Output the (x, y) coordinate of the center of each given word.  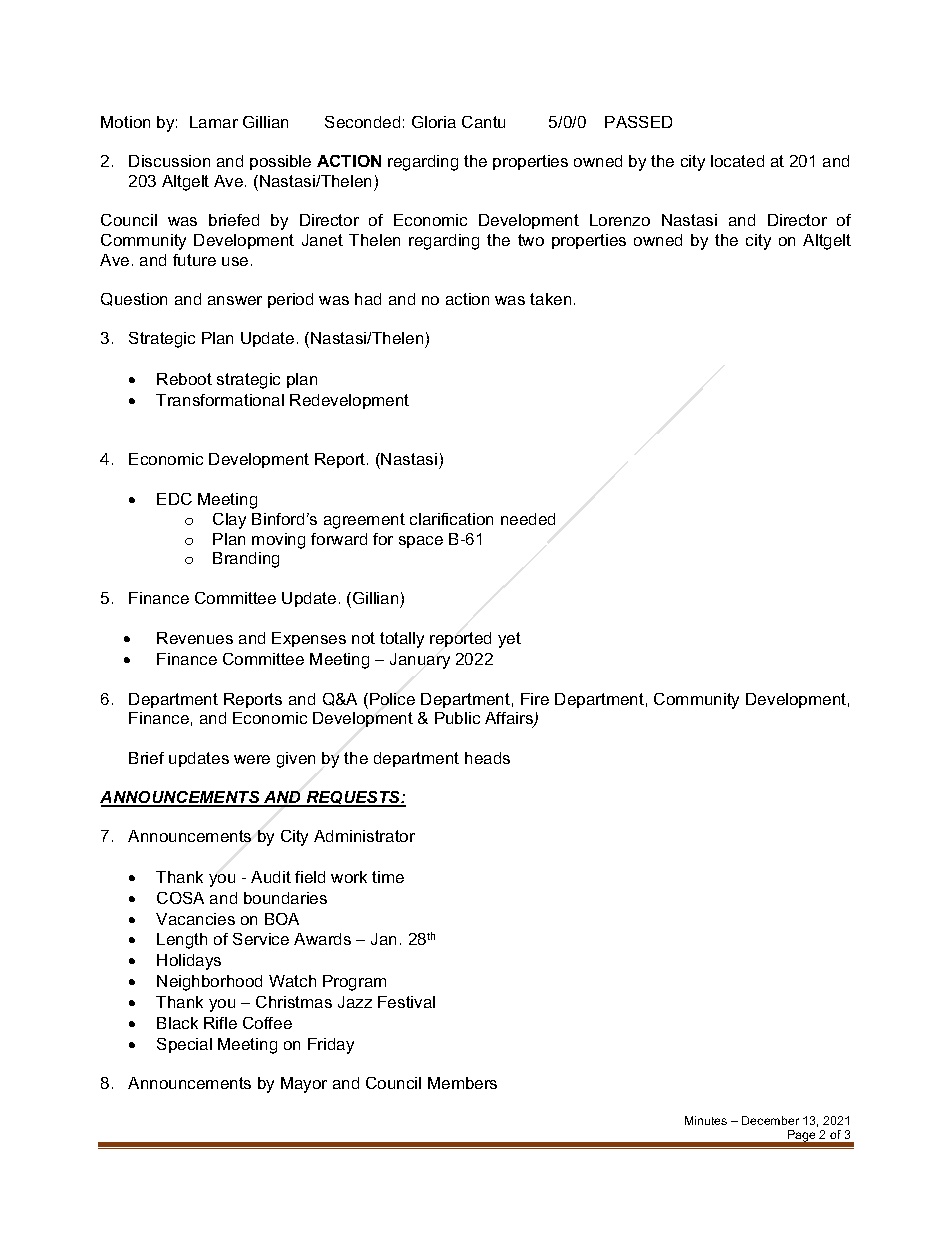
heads (487, 758)
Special (184, 1045)
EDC (174, 499)
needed (528, 519)
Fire (535, 699)
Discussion (169, 161)
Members (462, 1083)
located (737, 161)
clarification (451, 519)
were (252, 759)
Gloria (434, 122)
